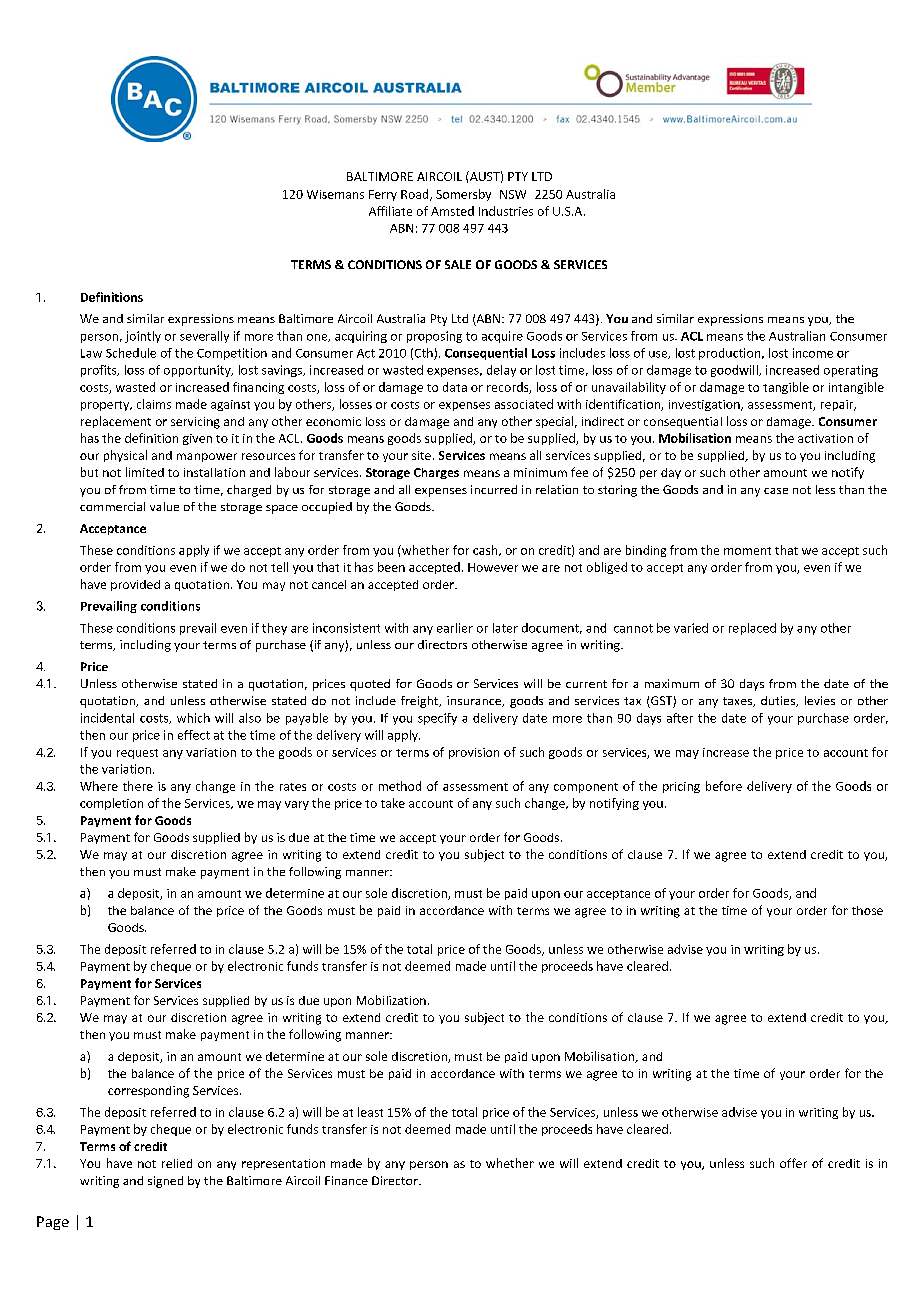  What do you see at coordinates (436, 473) in the screenshot?
I see `Charges` at bounding box center [436, 473].
